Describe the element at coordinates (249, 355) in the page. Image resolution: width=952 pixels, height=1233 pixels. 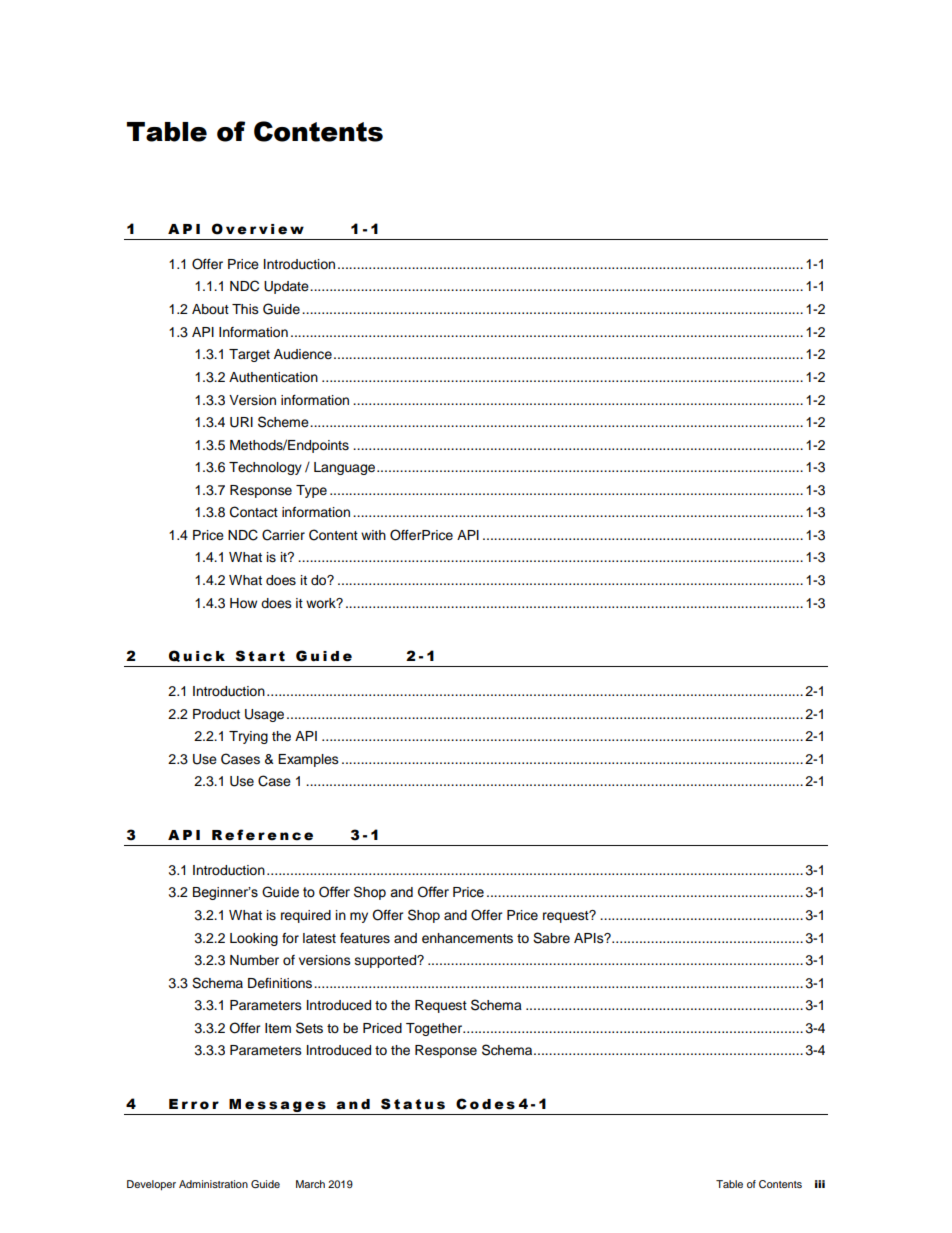
I see `Target` at that location.
